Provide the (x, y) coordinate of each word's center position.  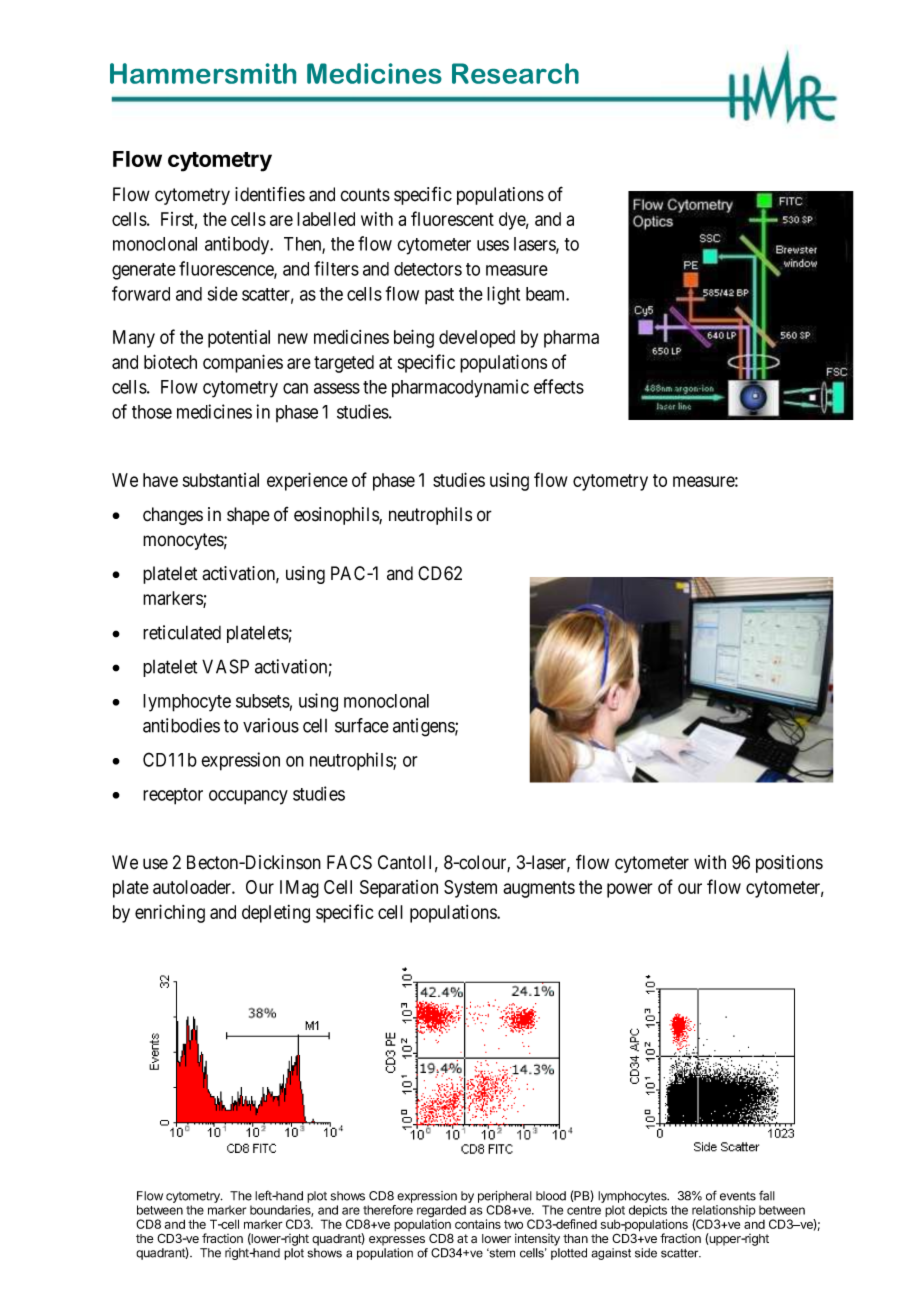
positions (789, 864)
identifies (270, 194)
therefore (388, 1210)
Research (515, 73)
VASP (225, 666)
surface (362, 725)
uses (493, 245)
